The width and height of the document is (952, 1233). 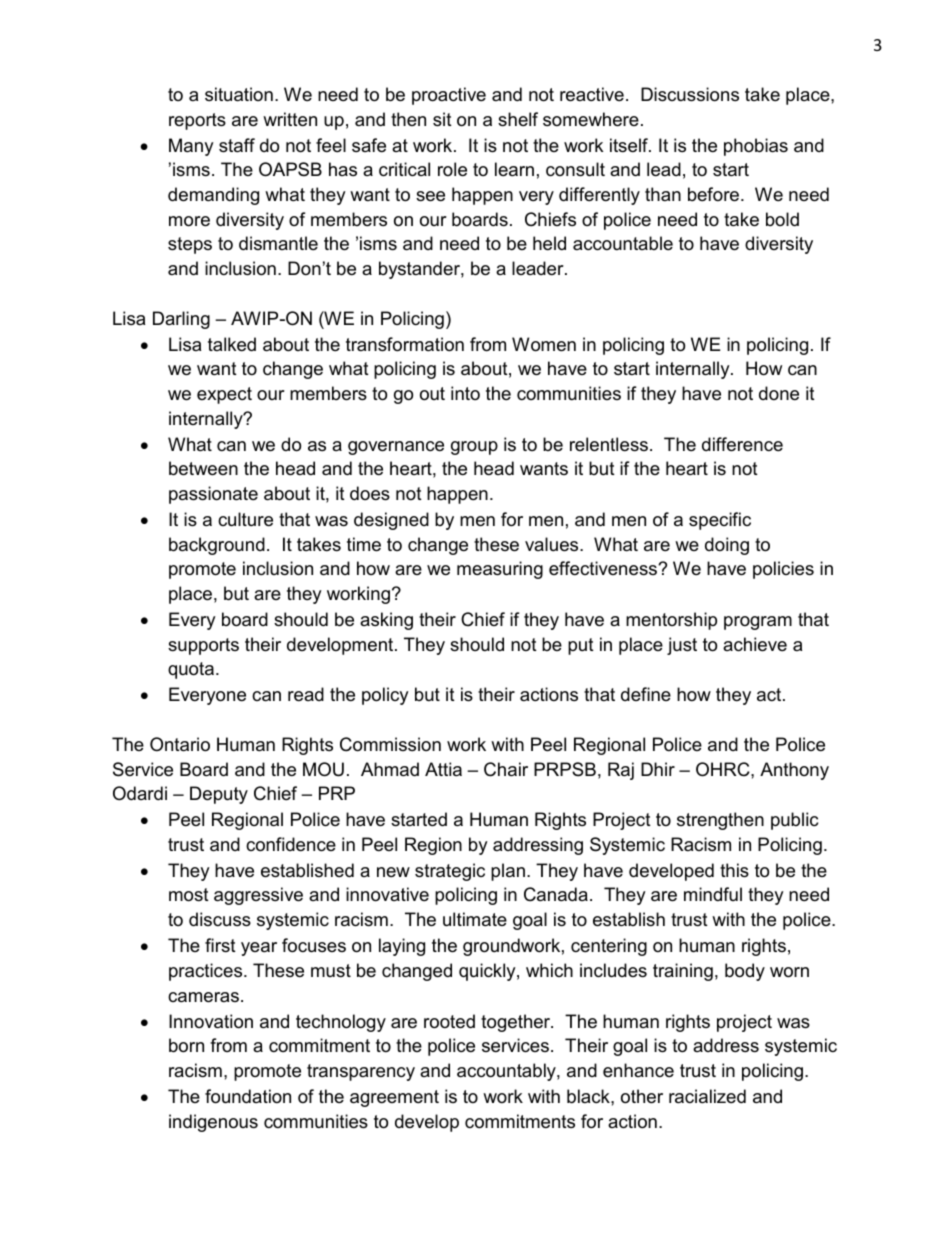 I want to click on Chair, so click(x=506, y=769).
